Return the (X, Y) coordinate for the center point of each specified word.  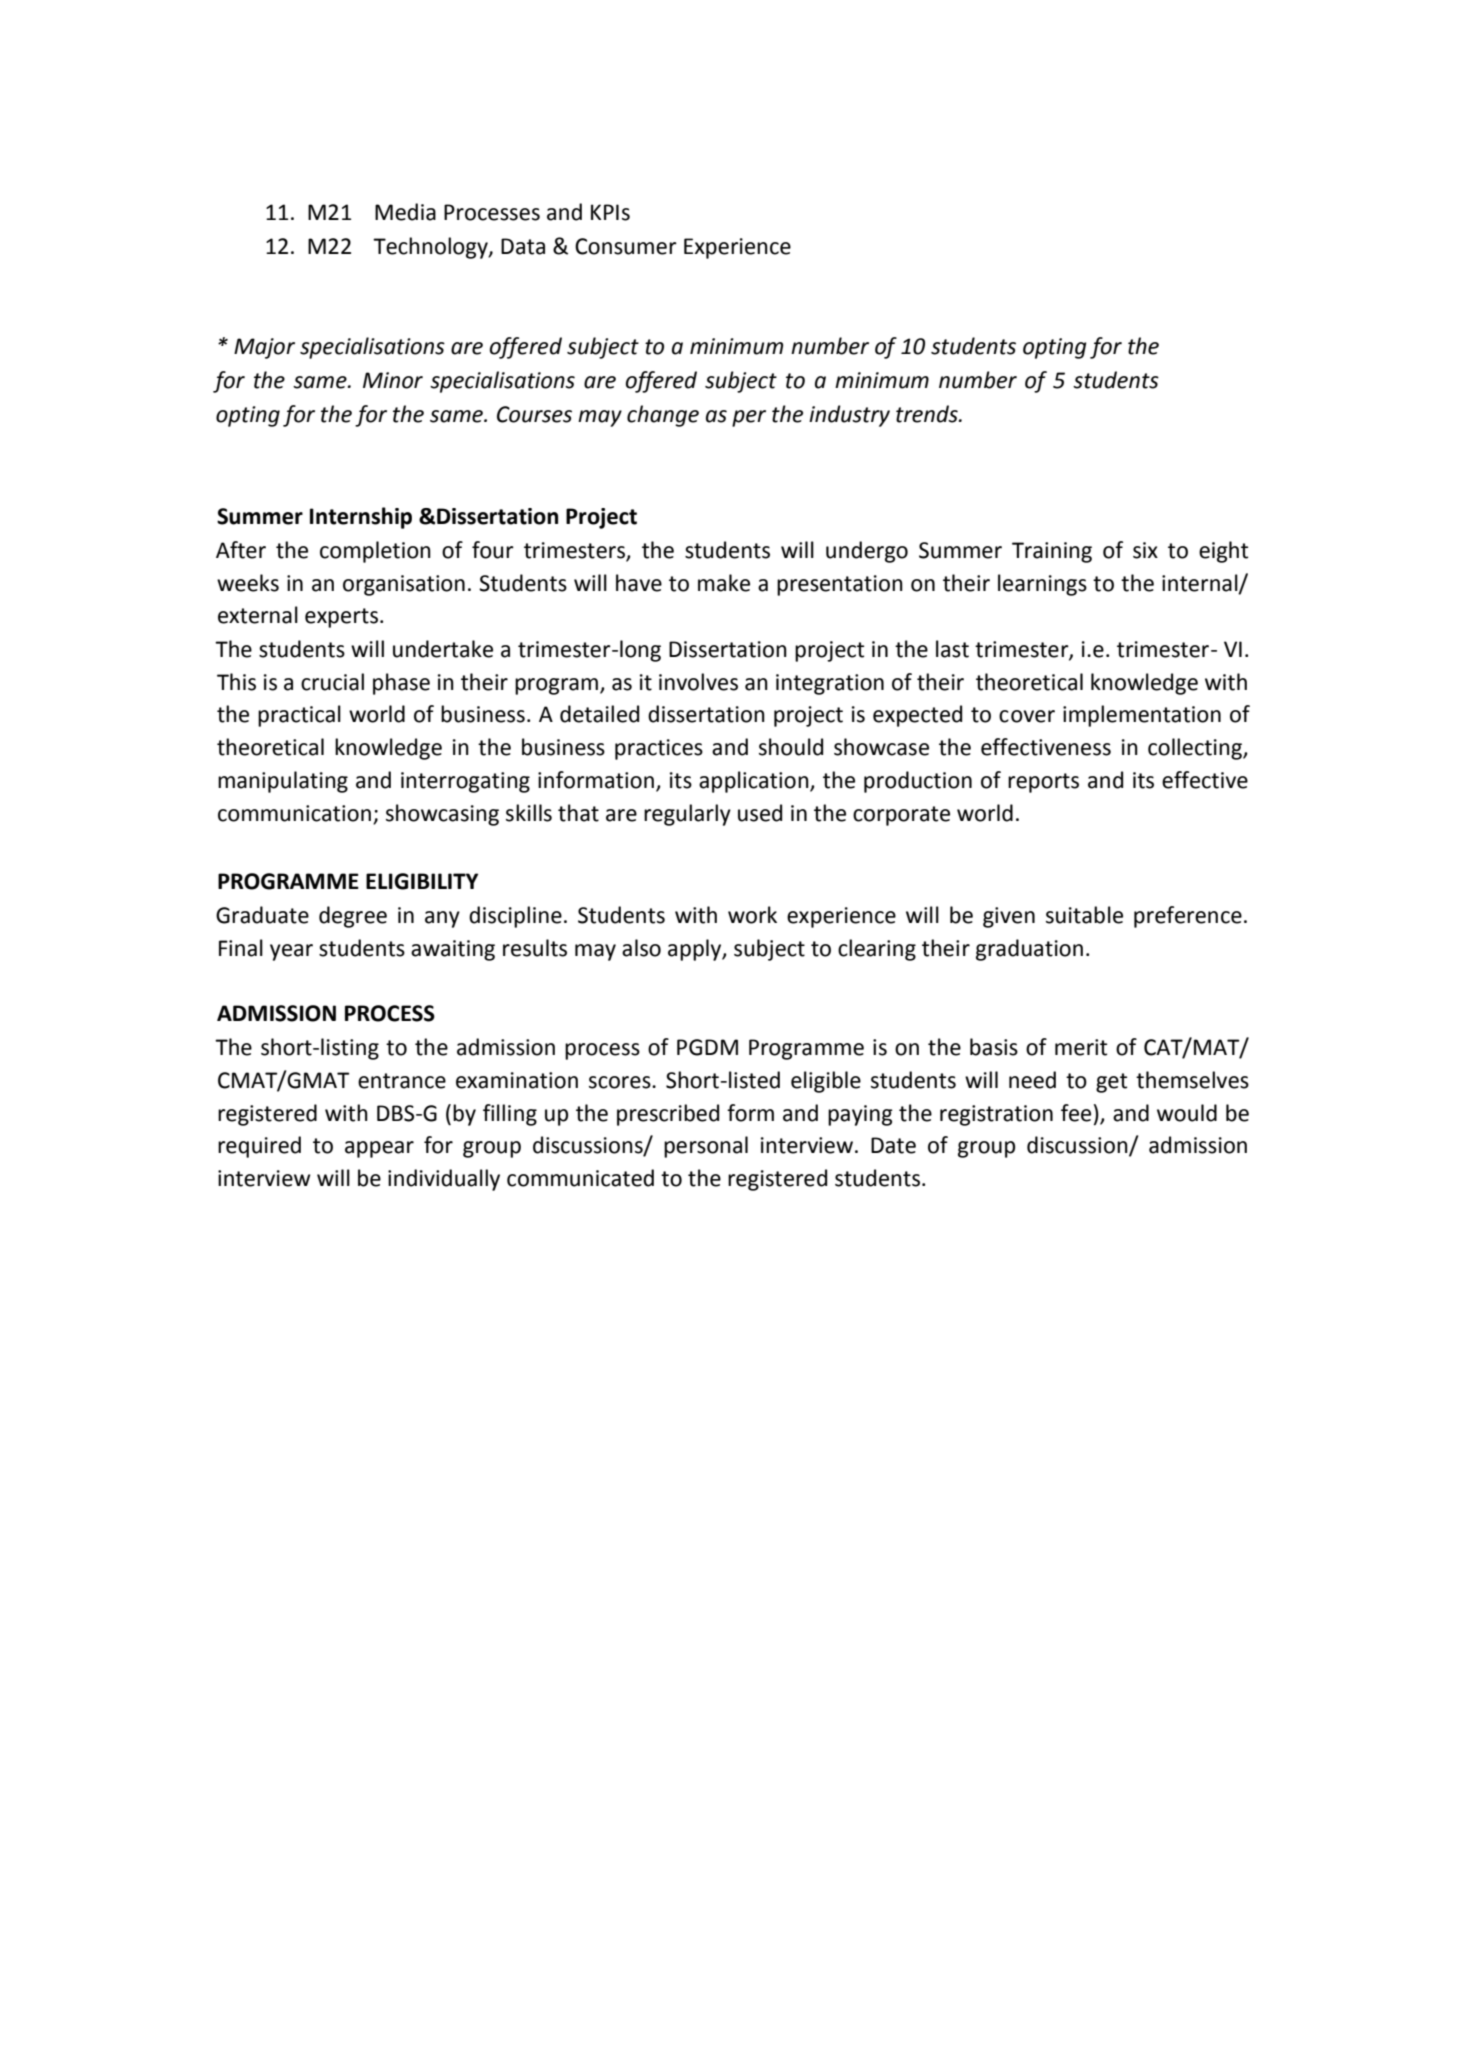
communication (294, 813)
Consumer (626, 246)
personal (706, 1147)
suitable (1084, 915)
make (724, 583)
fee (1076, 1113)
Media (405, 212)
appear (379, 1149)
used (760, 813)
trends (928, 414)
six (1145, 550)
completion (375, 552)
